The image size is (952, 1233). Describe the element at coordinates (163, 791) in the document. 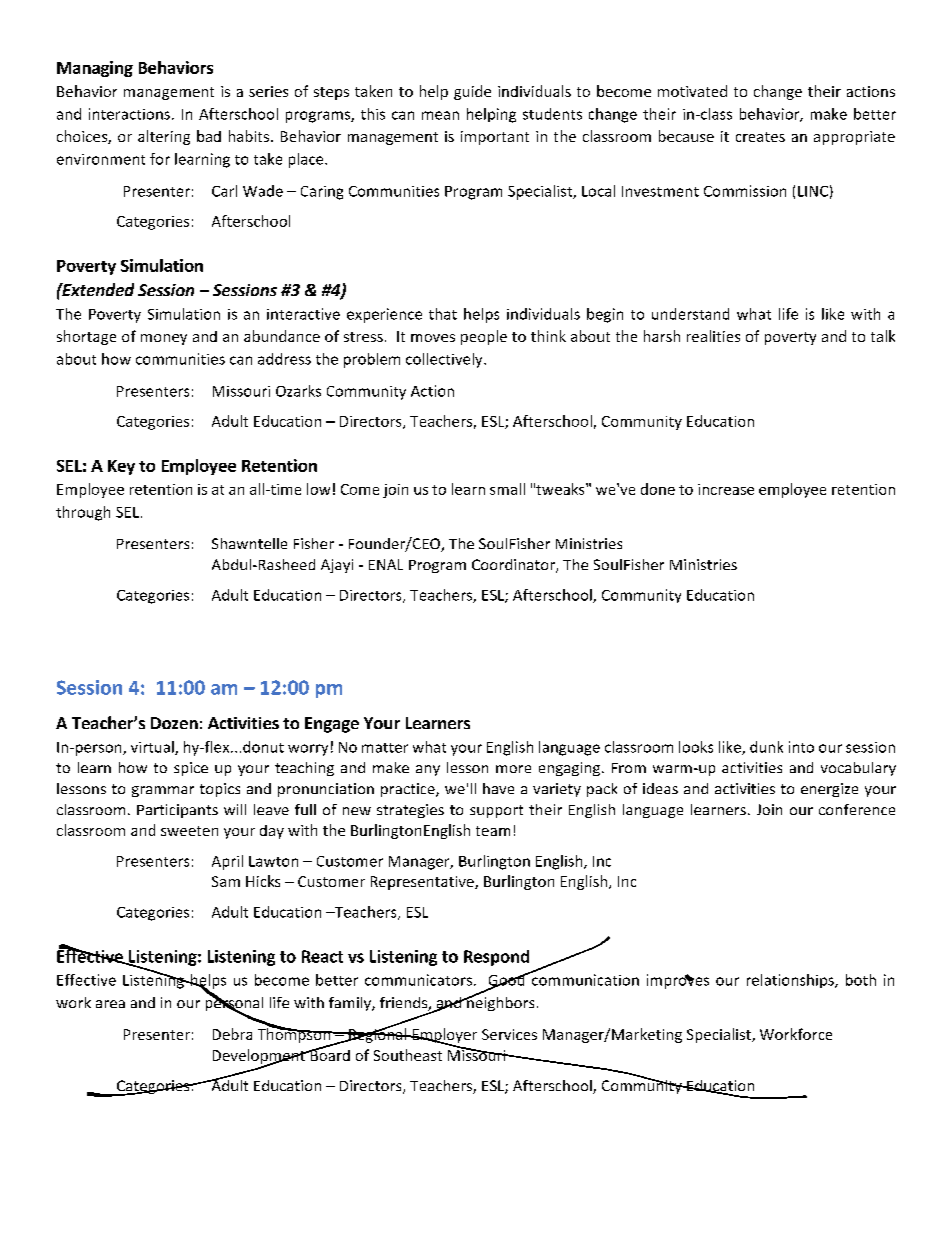

I see `grammar` at that location.
